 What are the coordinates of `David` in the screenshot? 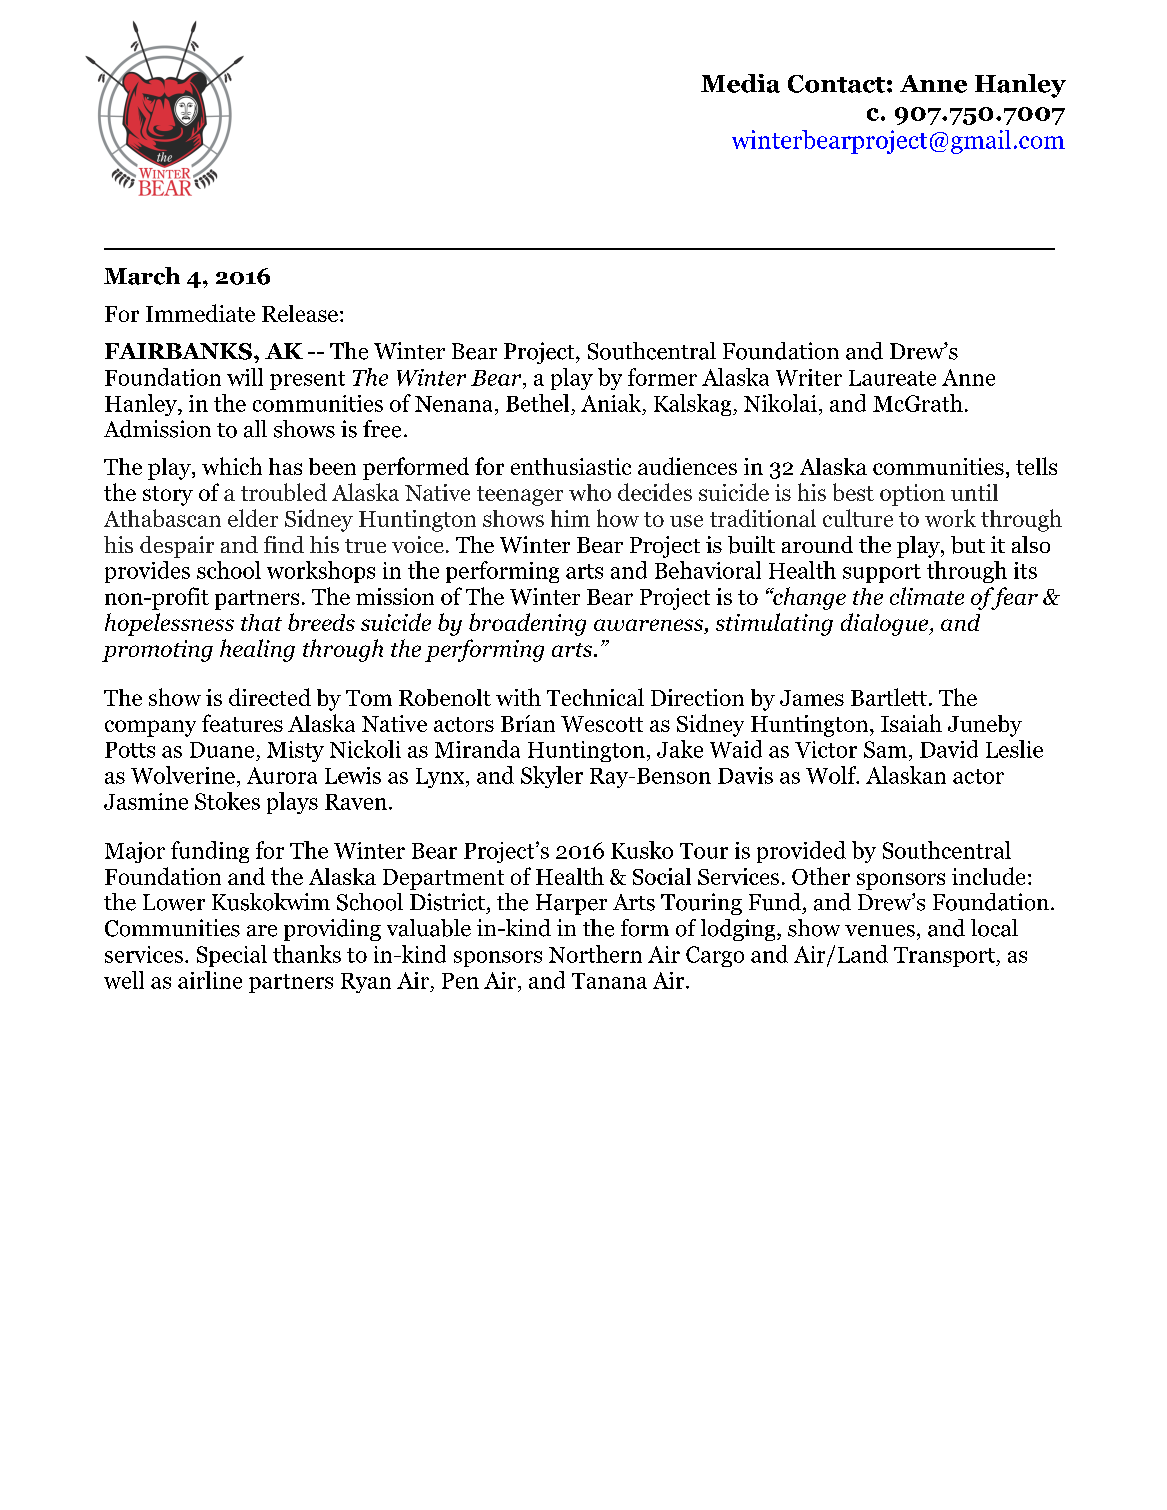 It's located at (949, 749).
